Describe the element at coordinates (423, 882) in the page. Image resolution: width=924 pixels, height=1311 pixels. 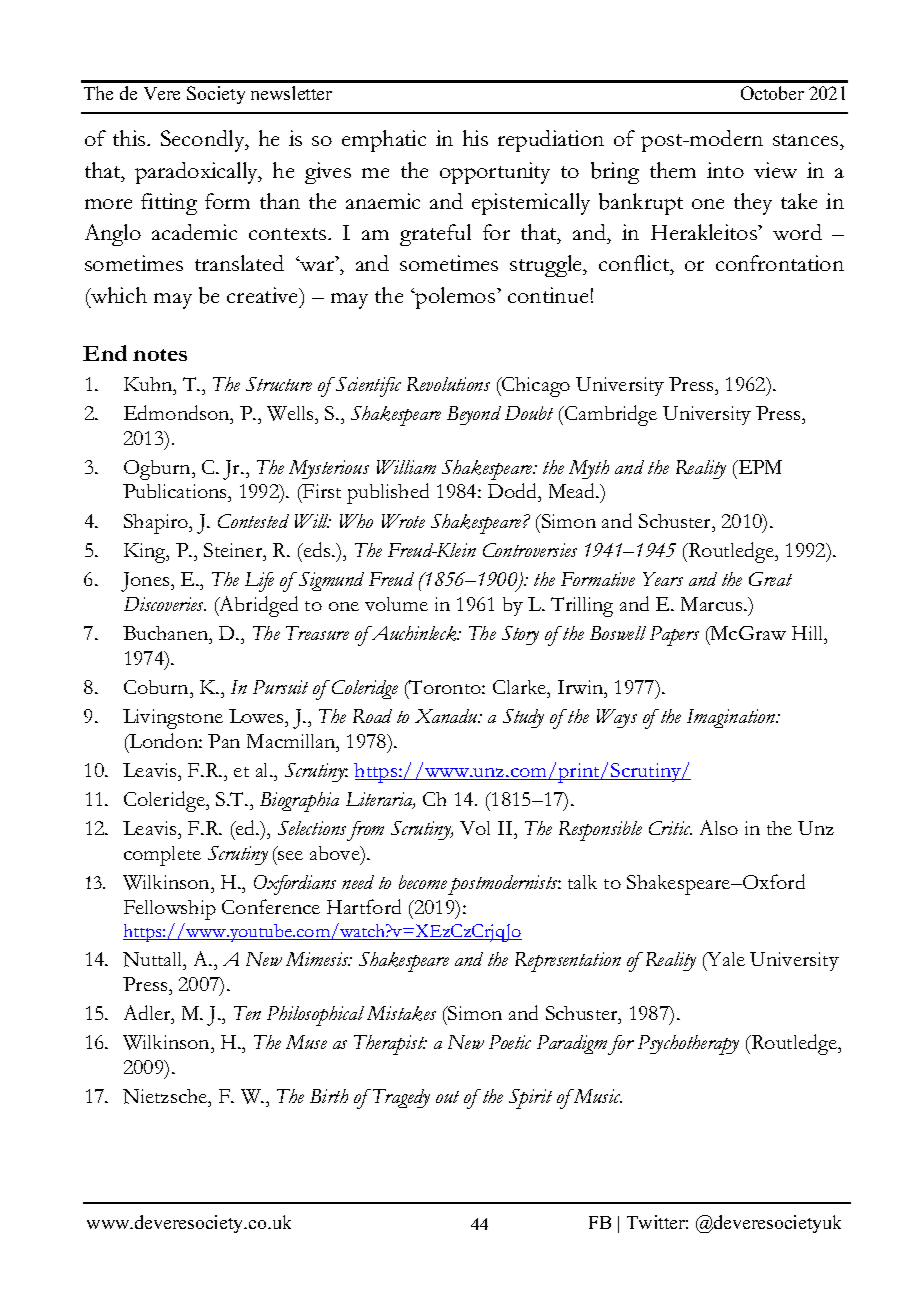
I see `become` at that location.
